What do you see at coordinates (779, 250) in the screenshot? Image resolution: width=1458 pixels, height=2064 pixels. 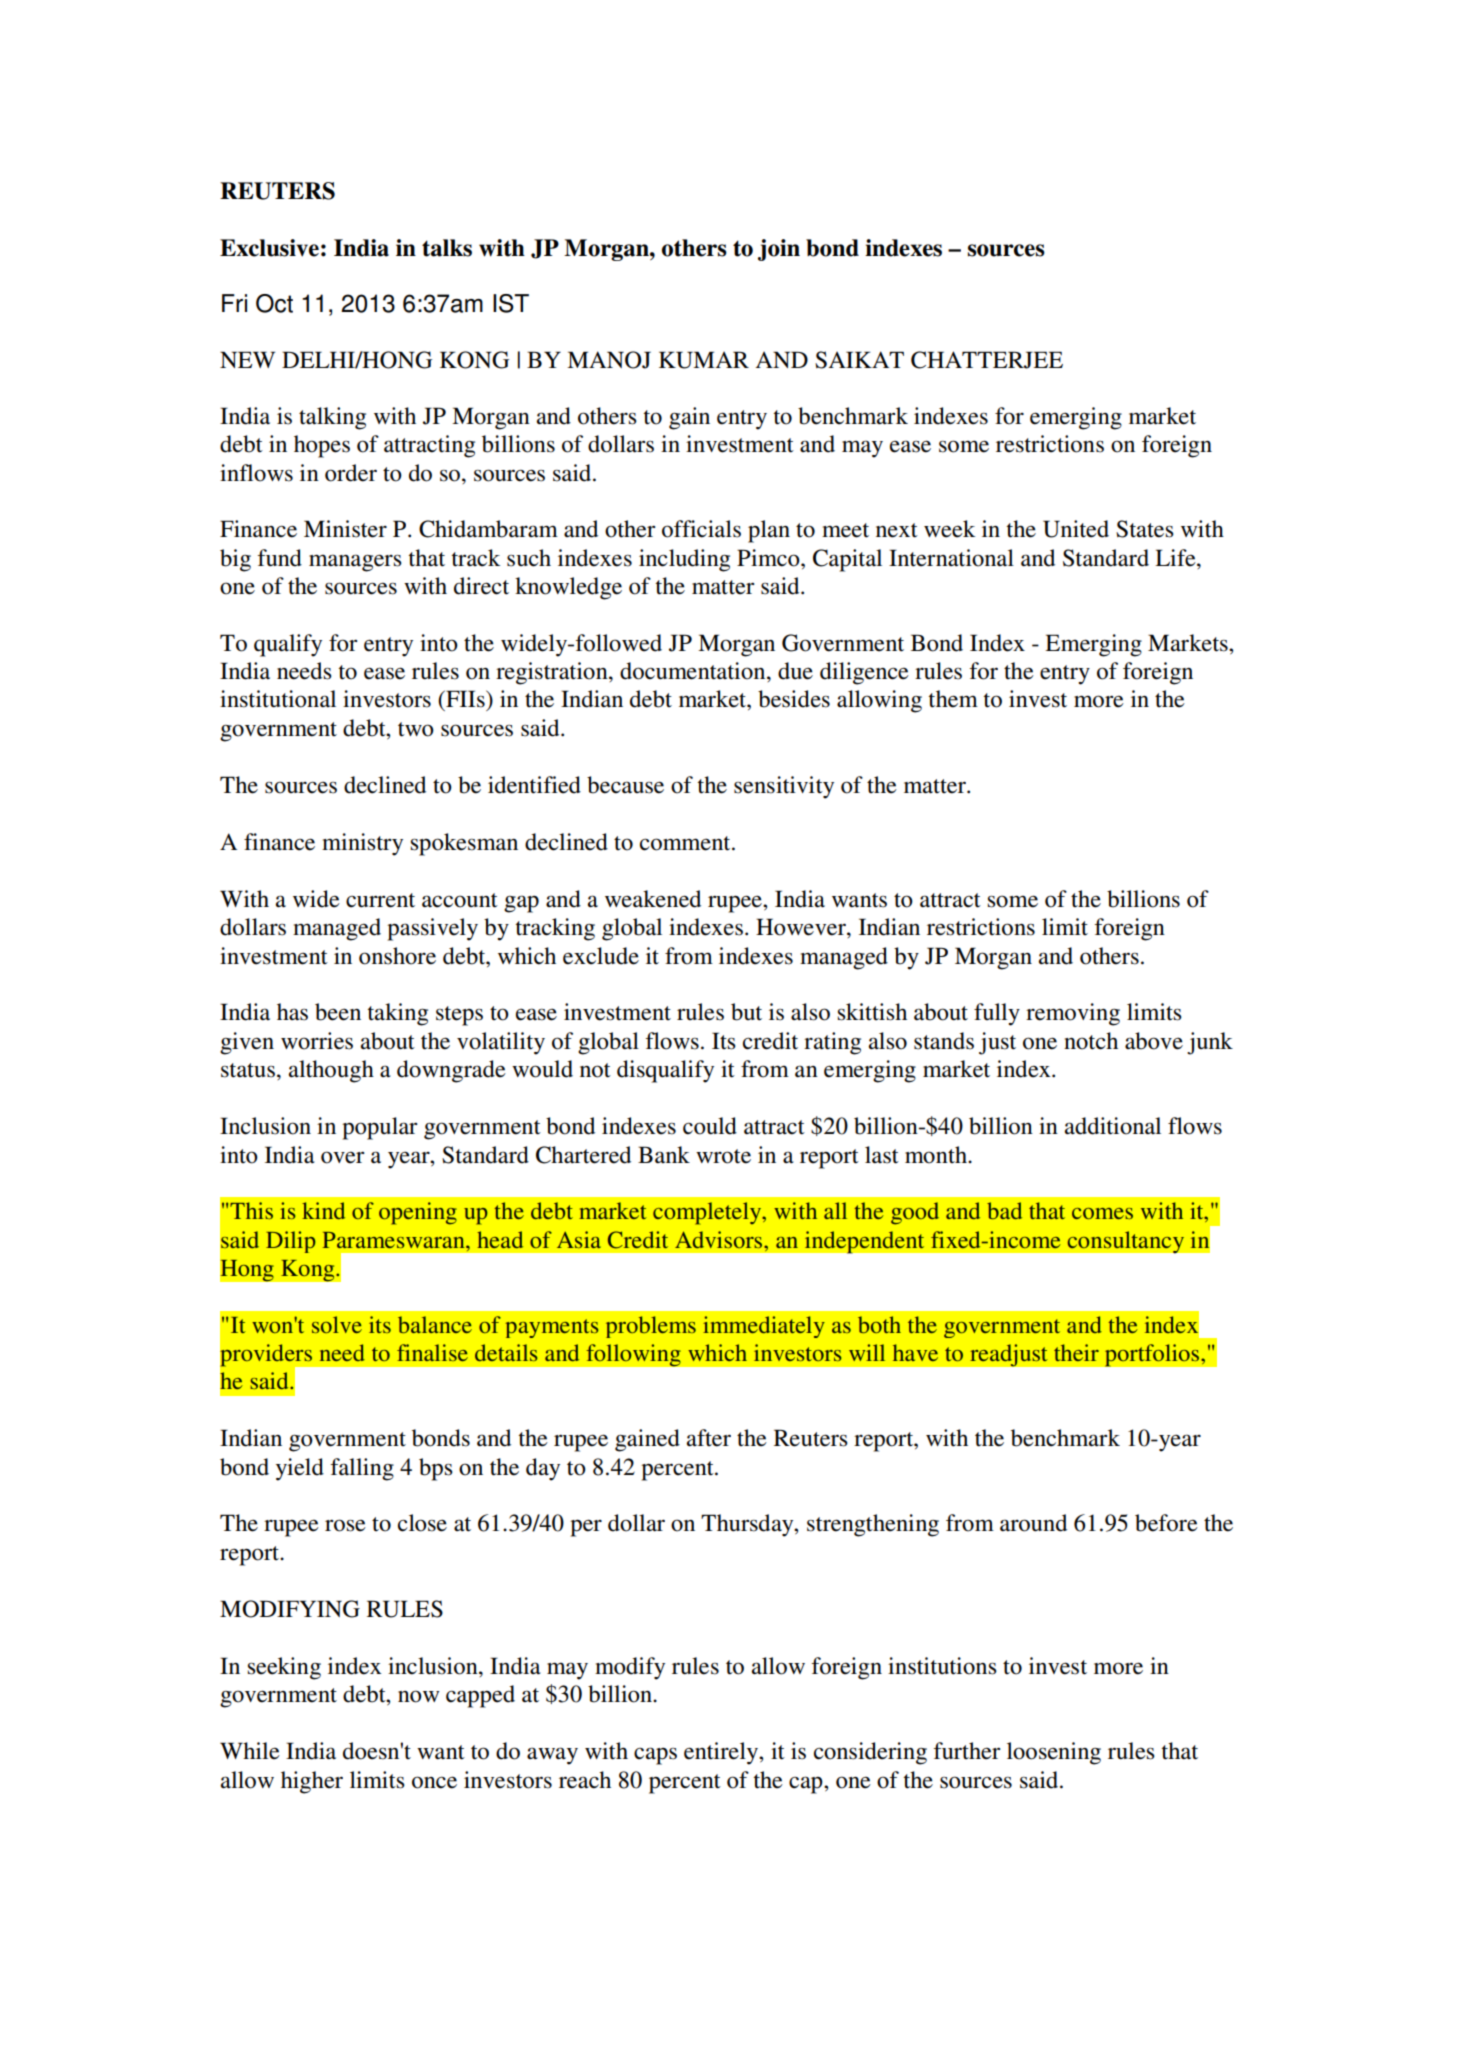 I see `join` at bounding box center [779, 250].
